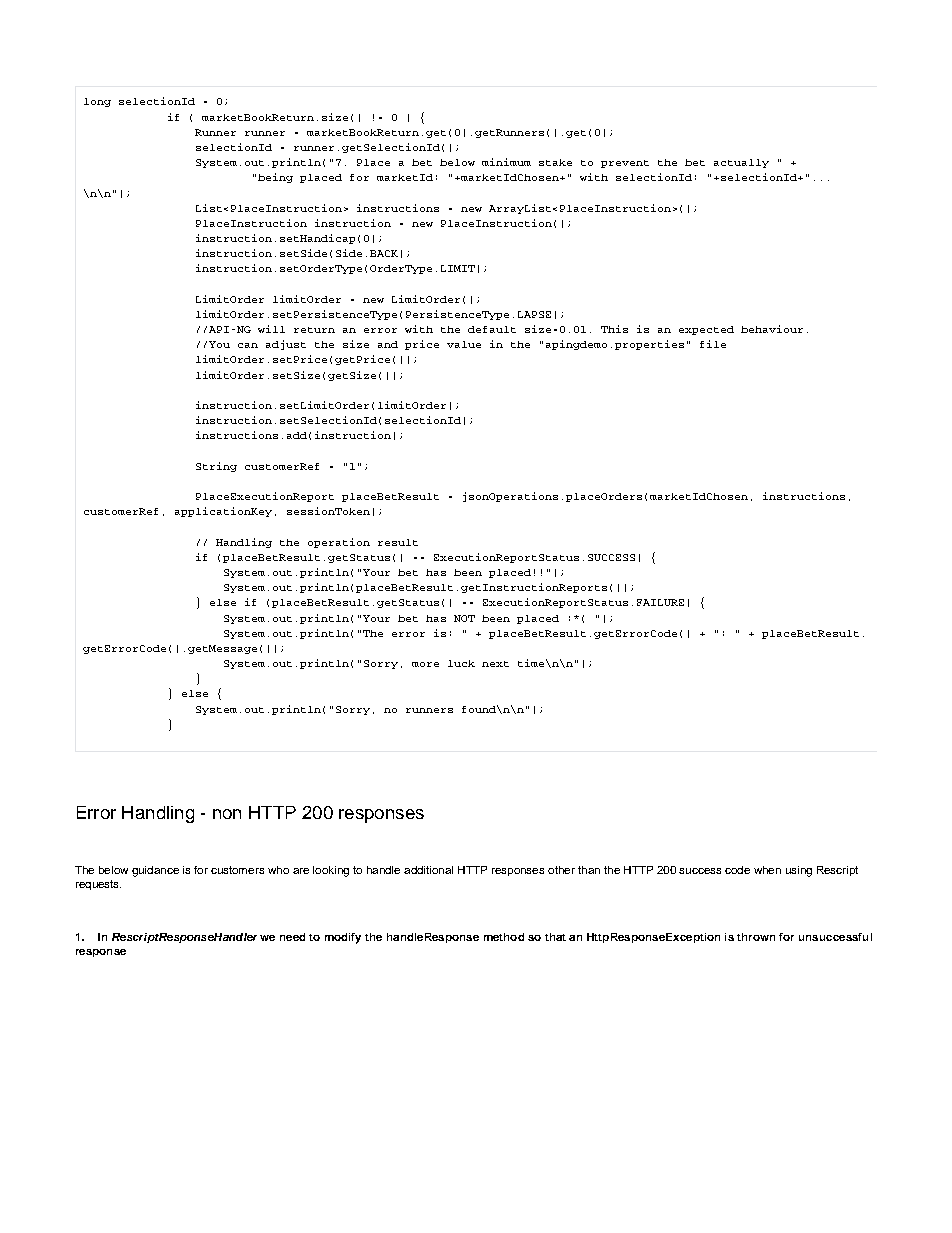 Image resolution: width=952 pixels, height=1233 pixels. I want to click on guidance, so click(155, 871).
